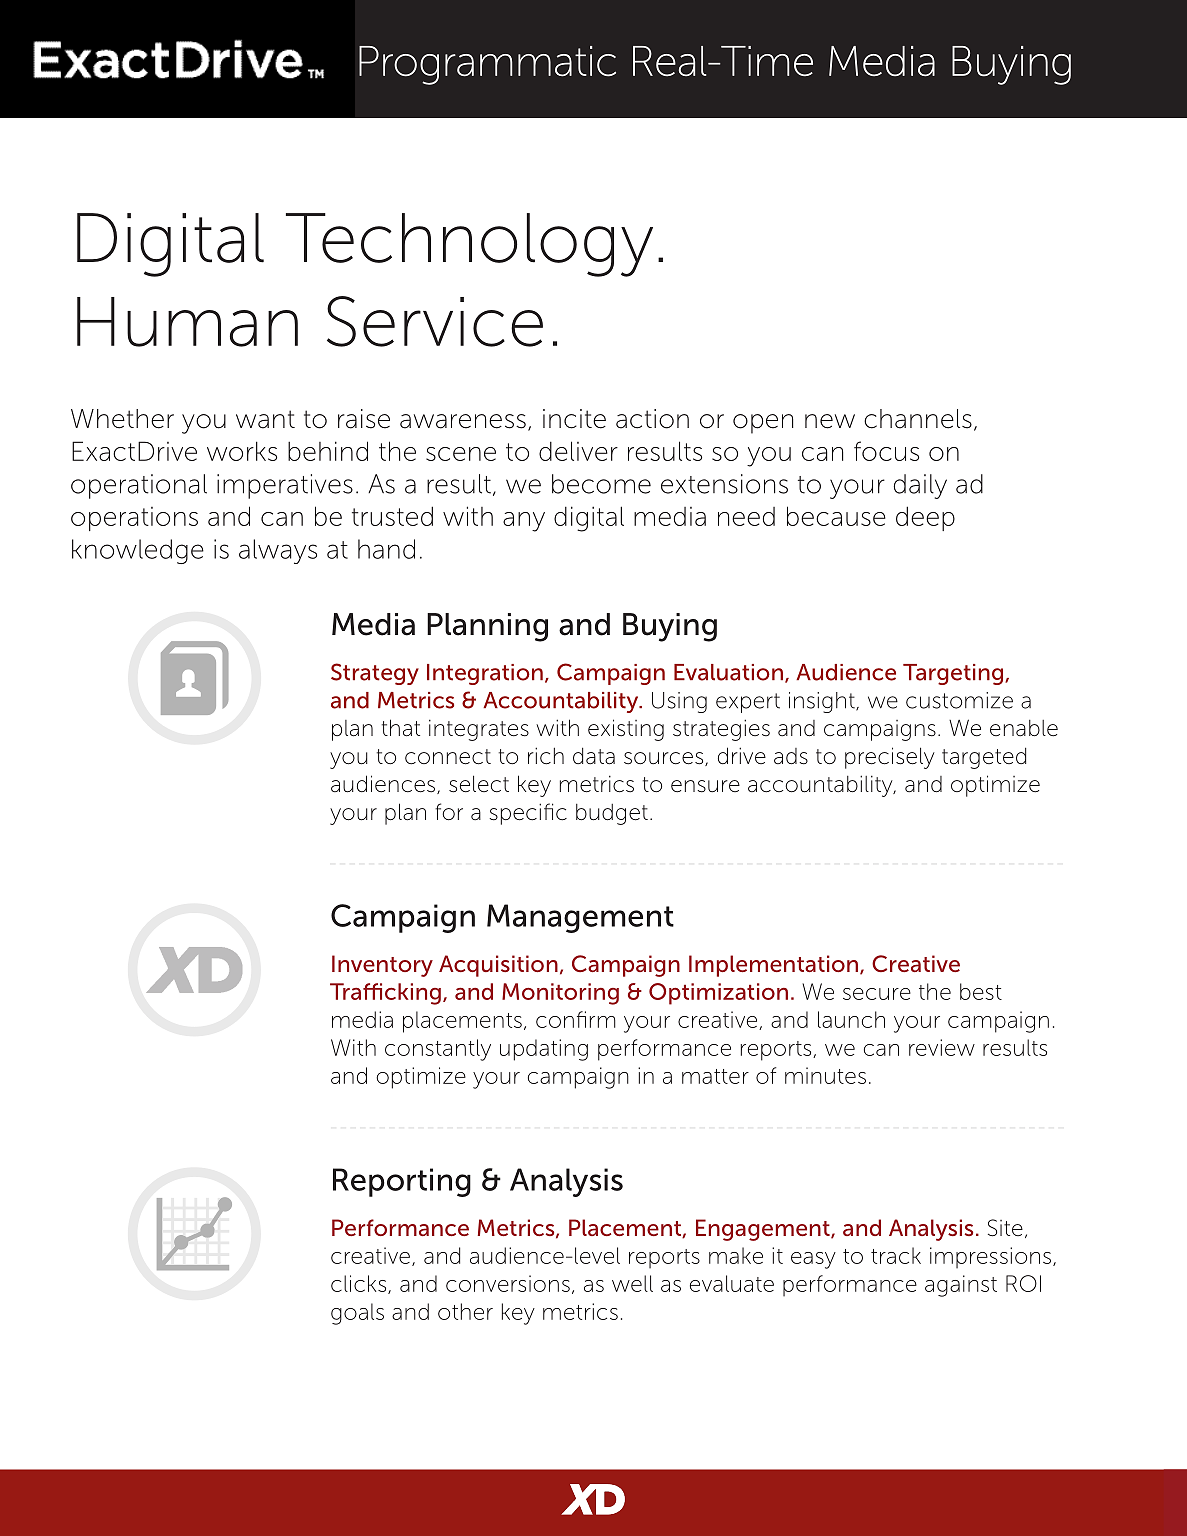  What do you see at coordinates (285, 486) in the screenshot?
I see `imperatives` at bounding box center [285, 486].
